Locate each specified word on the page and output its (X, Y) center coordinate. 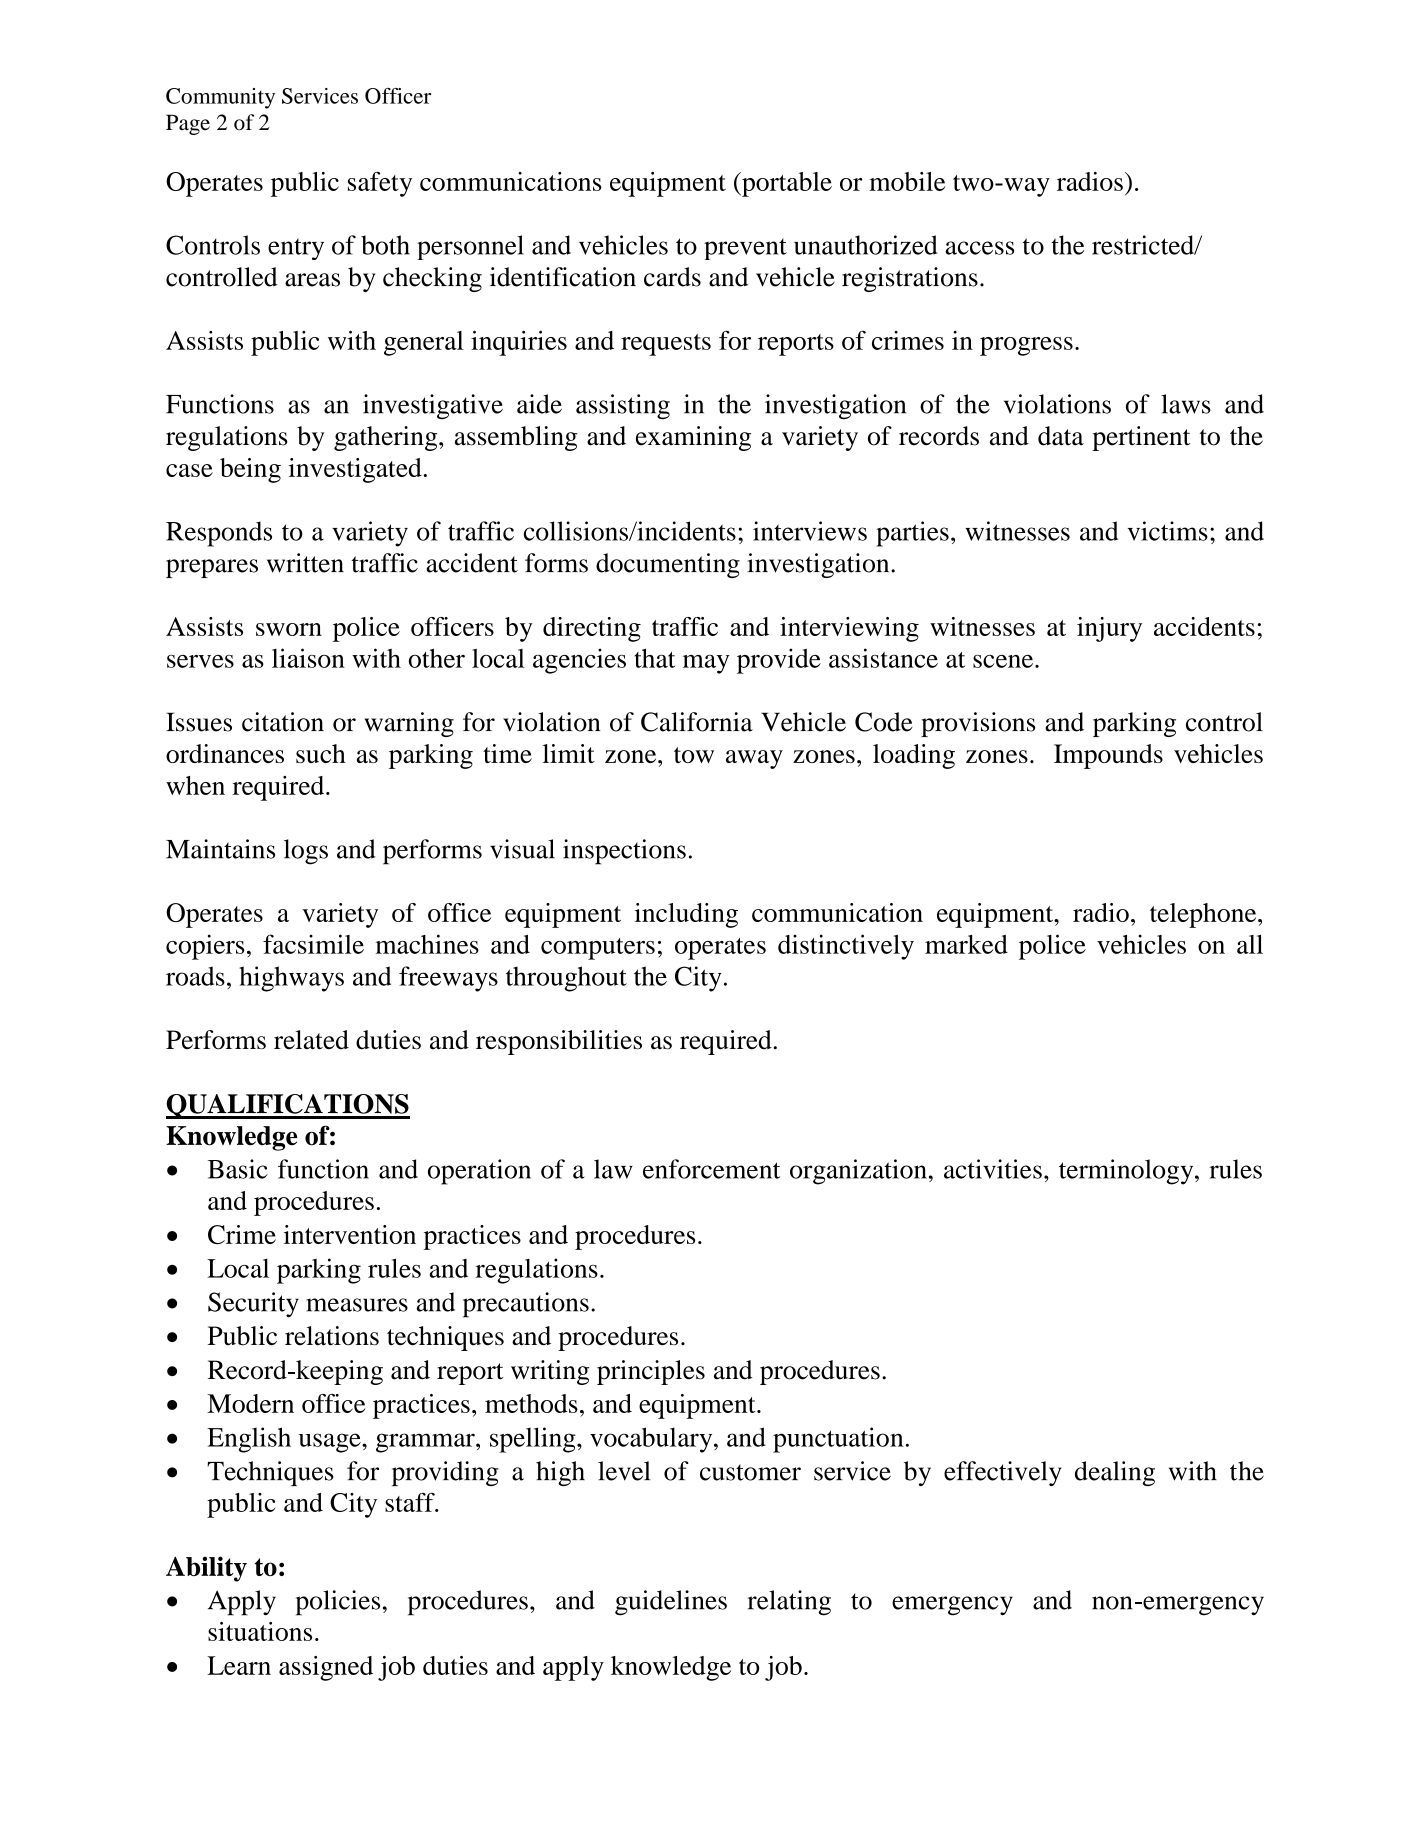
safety (380, 184)
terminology (1127, 1172)
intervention (350, 1234)
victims (1168, 531)
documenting (668, 565)
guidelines (671, 1603)
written (305, 563)
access (979, 248)
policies (338, 1603)
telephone (1204, 915)
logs (306, 852)
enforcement (711, 1169)
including (686, 915)
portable (786, 184)
